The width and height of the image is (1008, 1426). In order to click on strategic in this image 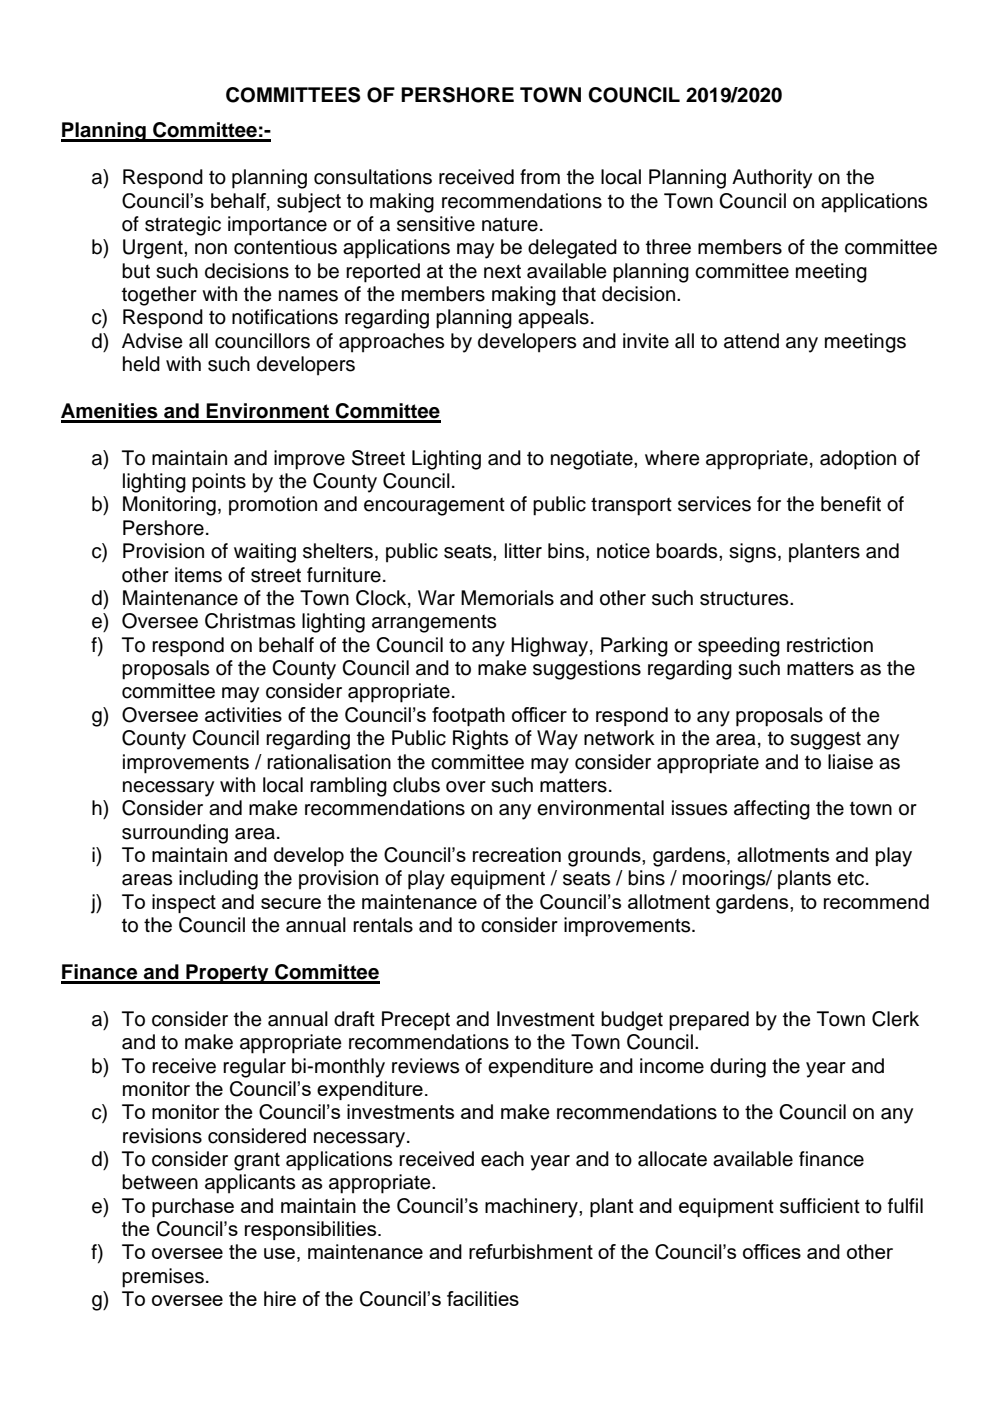, I will do `click(183, 226)`.
